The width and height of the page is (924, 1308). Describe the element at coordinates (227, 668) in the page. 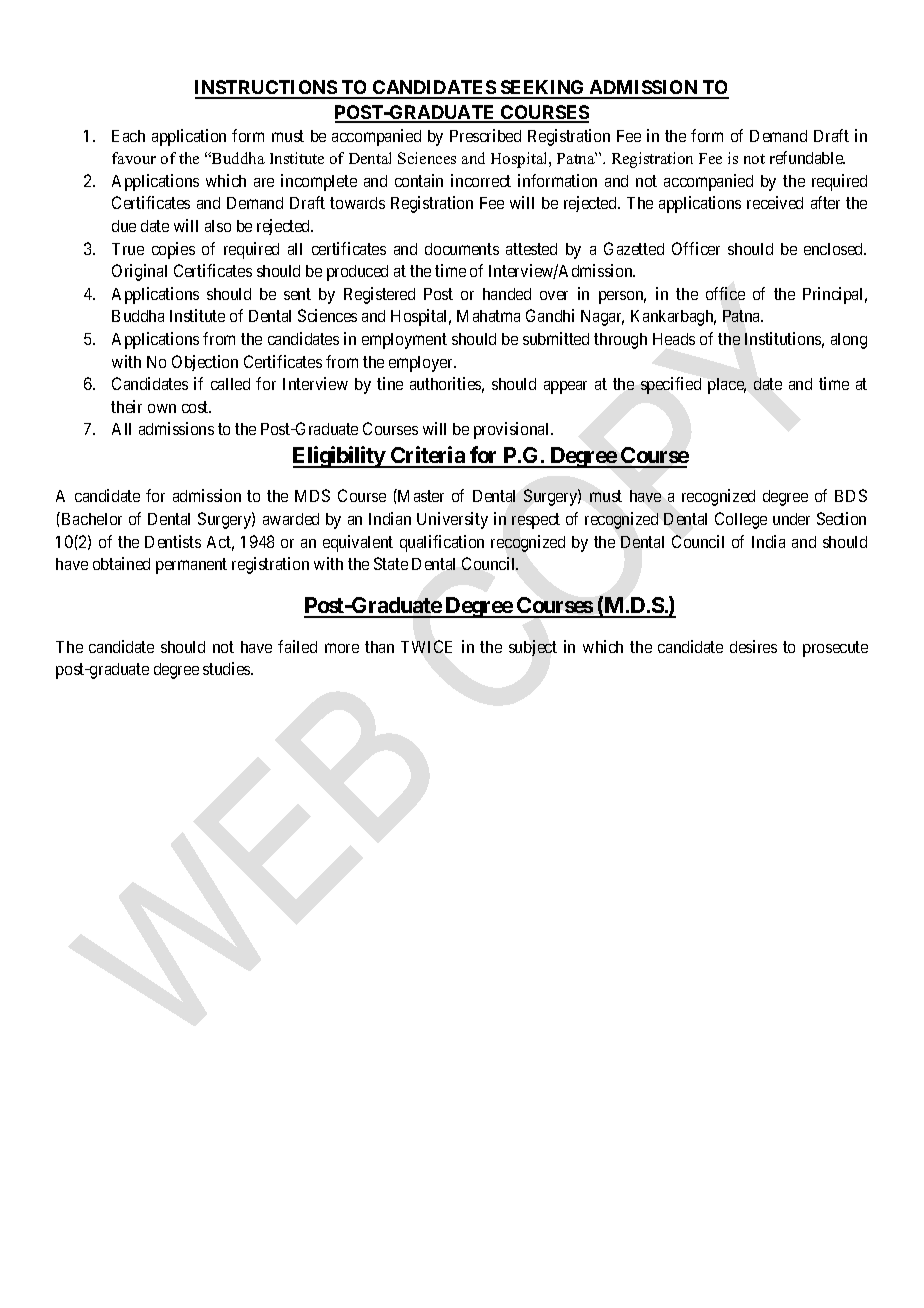

I see `studies` at that location.
